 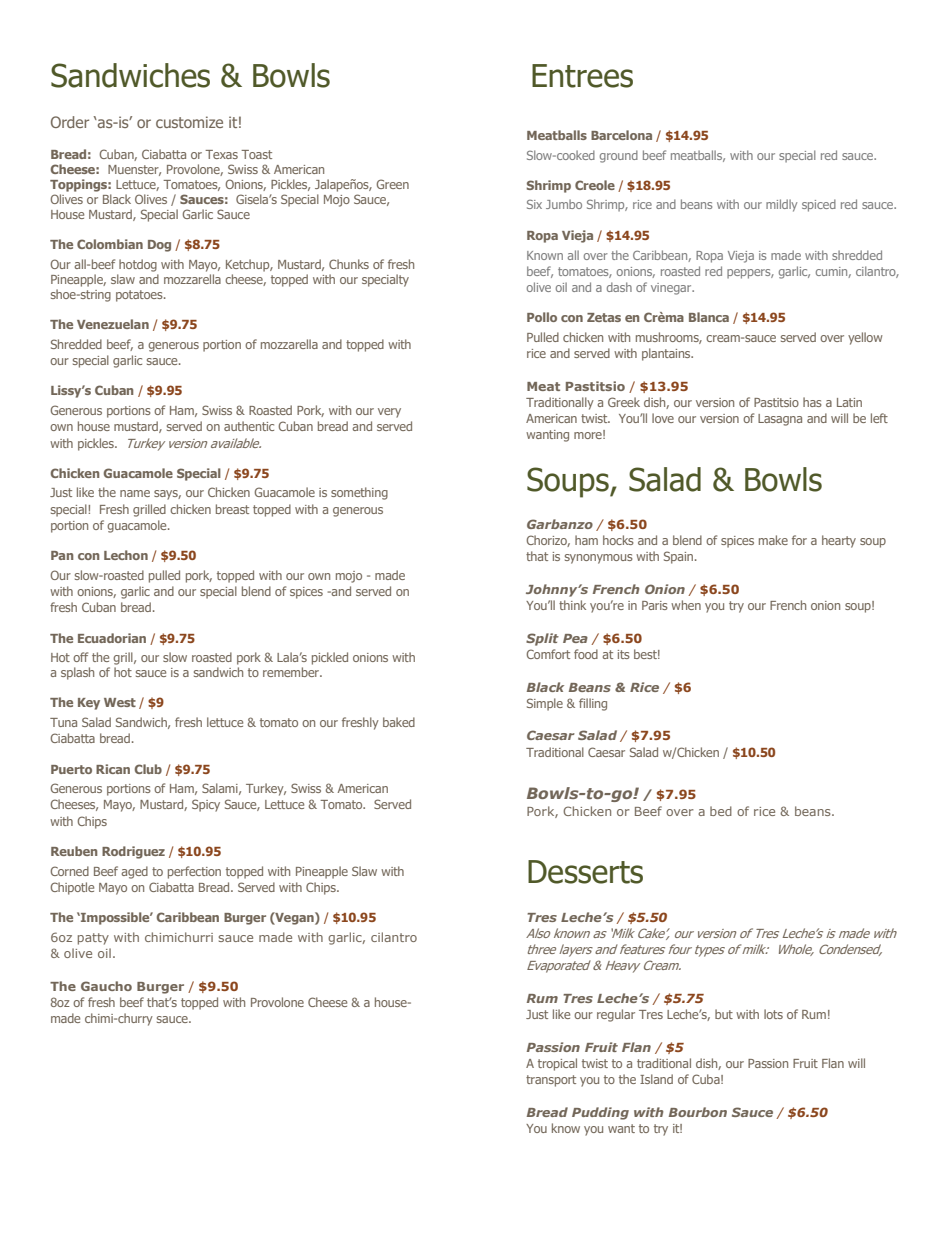 What do you see at coordinates (106, 986) in the page?
I see `Gaucho` at bounding box center [106, 986].
